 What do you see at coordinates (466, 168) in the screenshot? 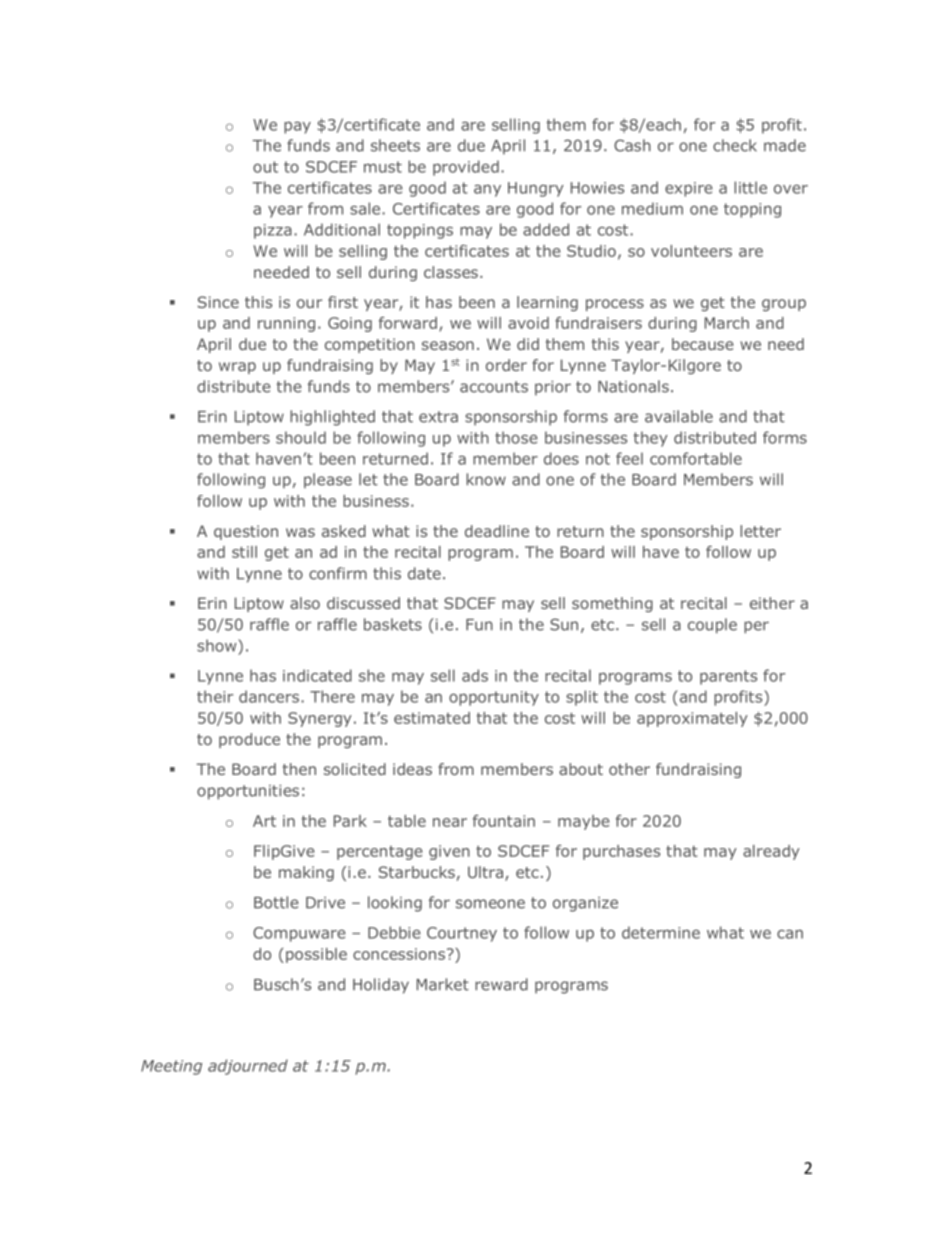
I see `provided` at bounding box center [466, 168].
